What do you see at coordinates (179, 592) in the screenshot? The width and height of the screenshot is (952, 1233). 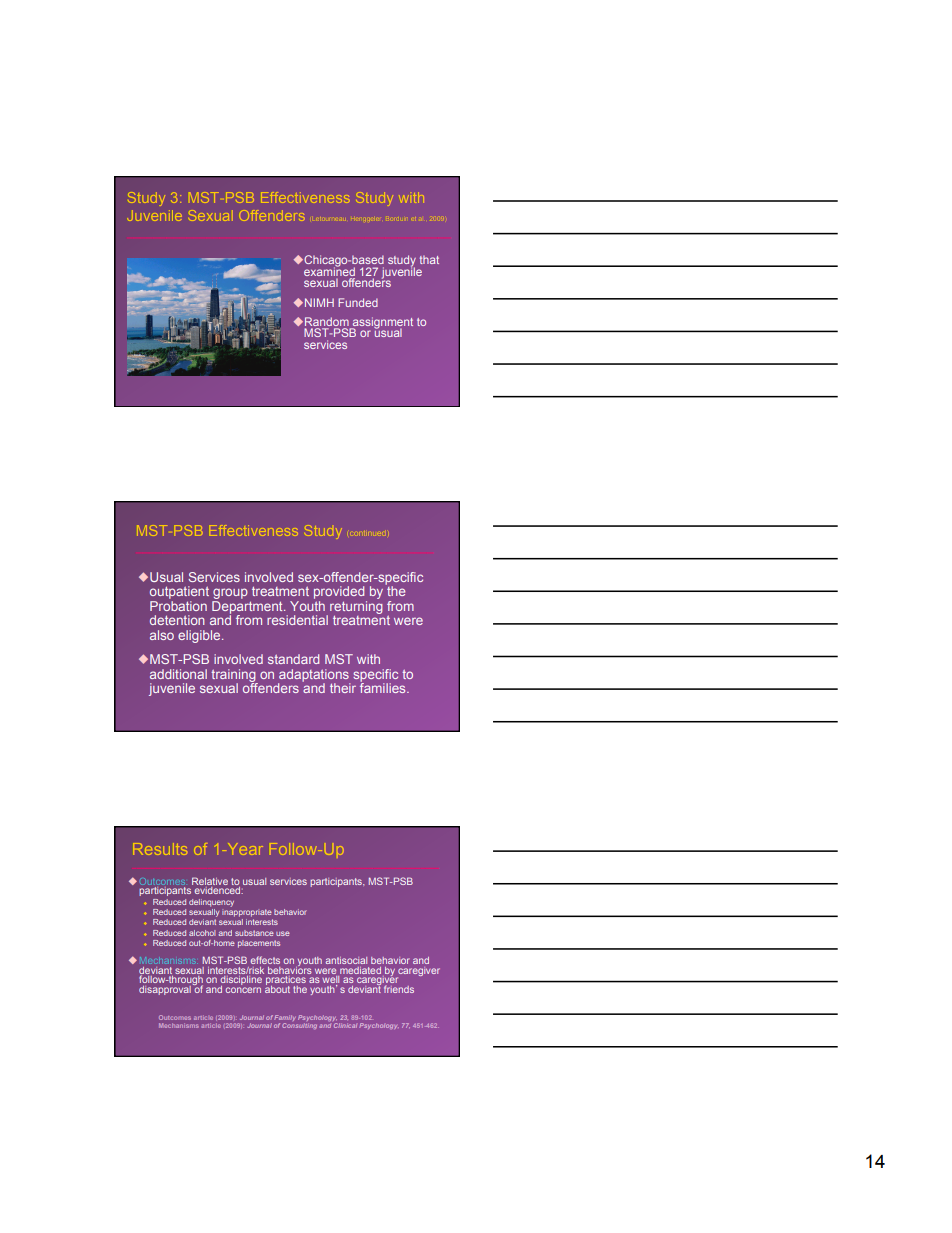 I see `outpatient` at bounding box center [179, 592].
